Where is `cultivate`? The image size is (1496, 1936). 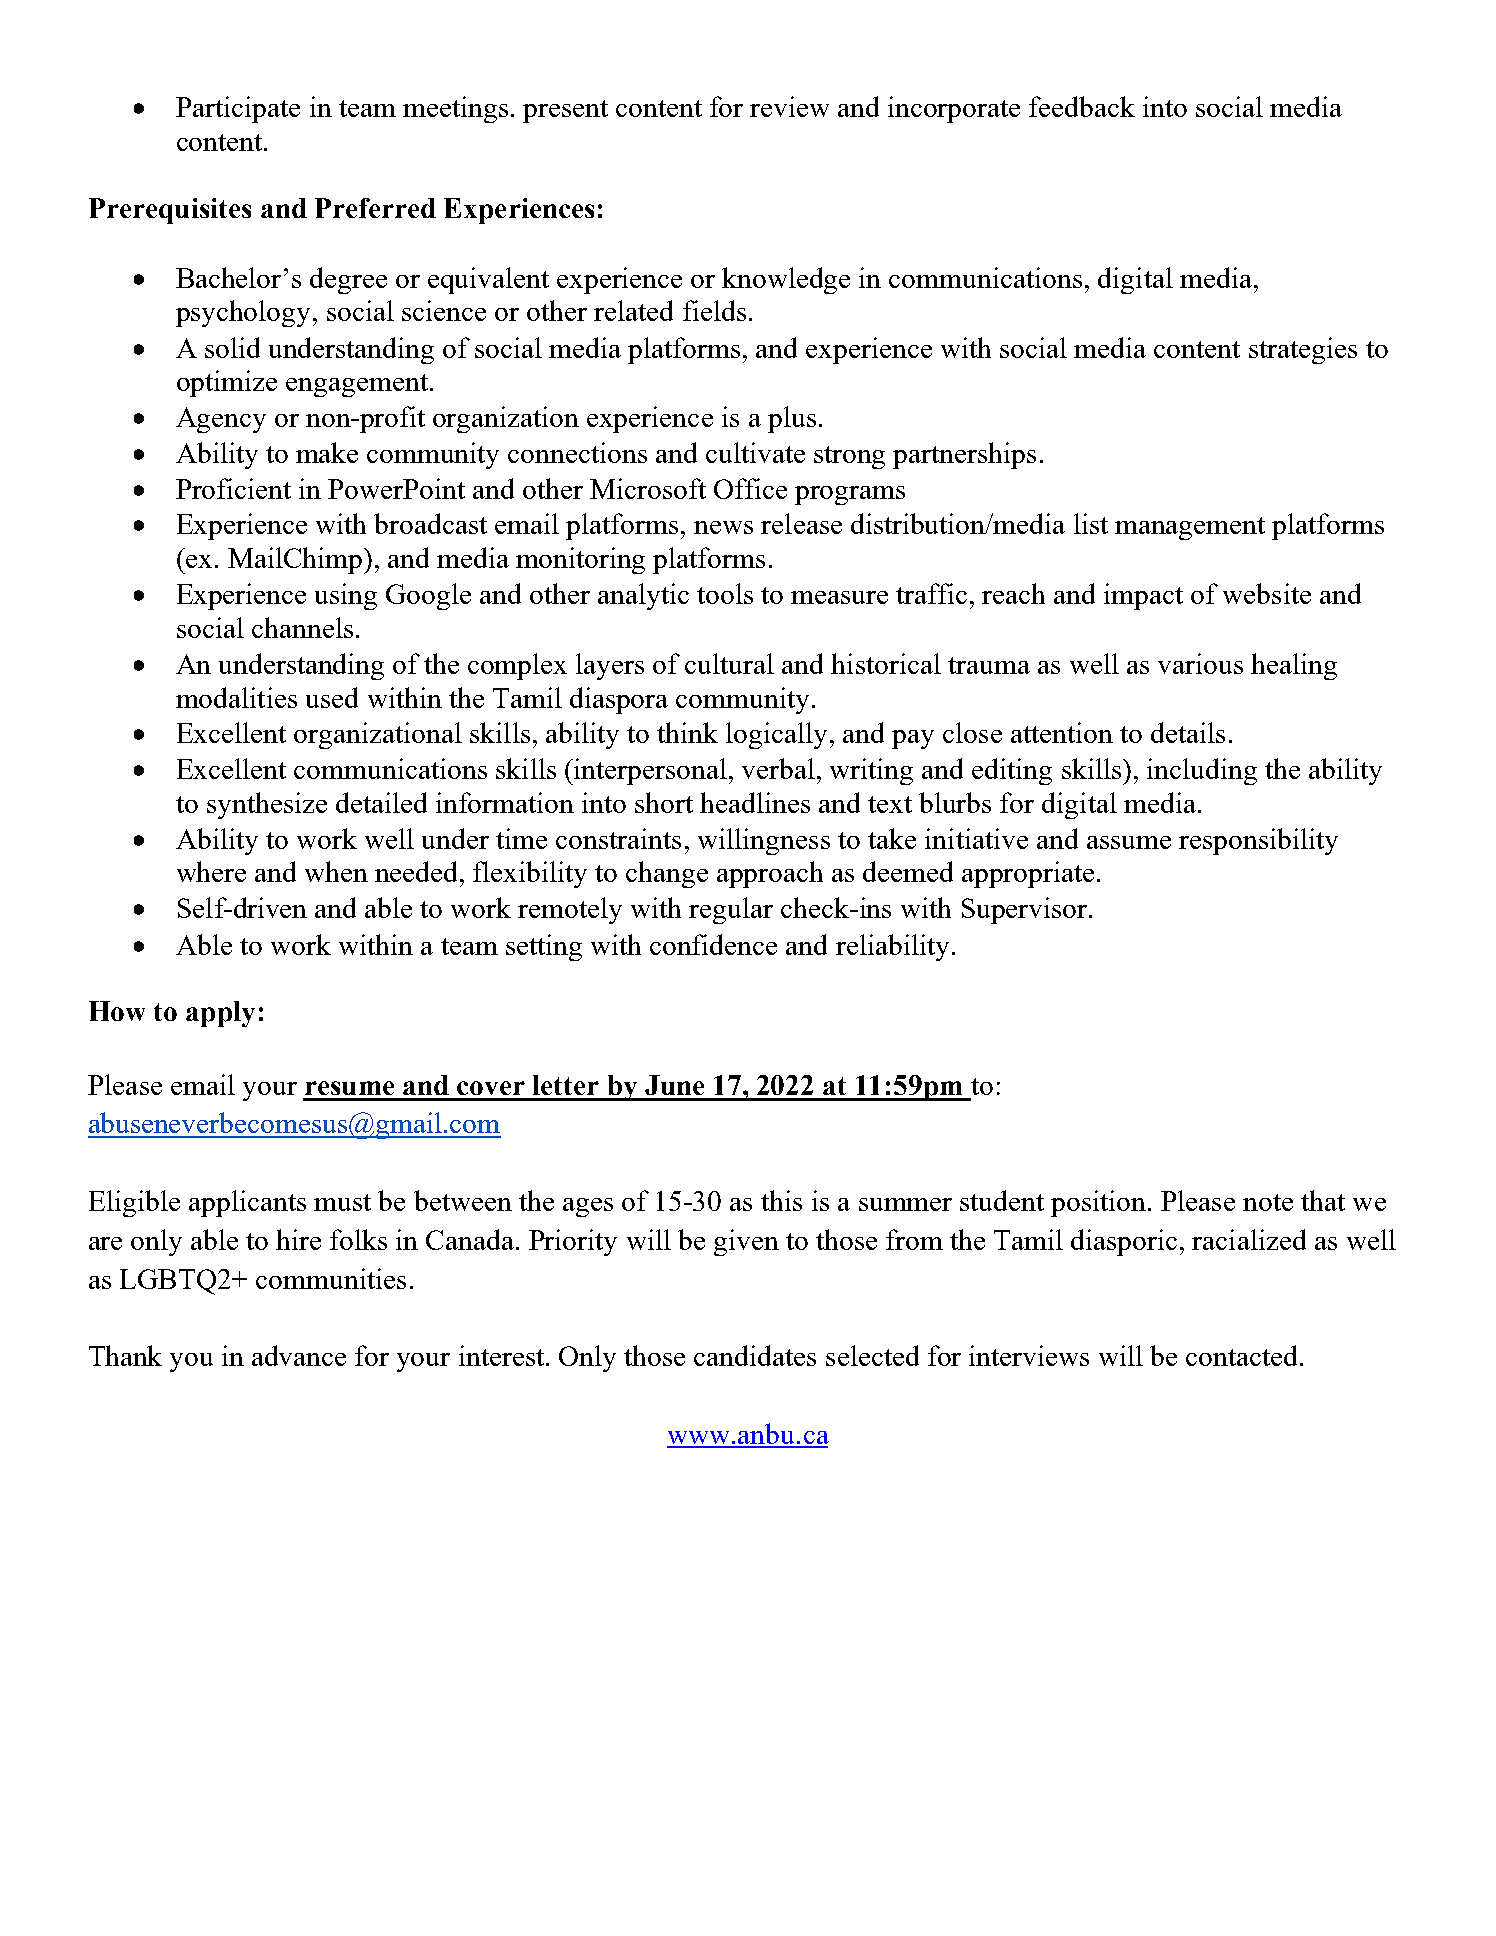
cultivate is located at coordinates (755, 452).
